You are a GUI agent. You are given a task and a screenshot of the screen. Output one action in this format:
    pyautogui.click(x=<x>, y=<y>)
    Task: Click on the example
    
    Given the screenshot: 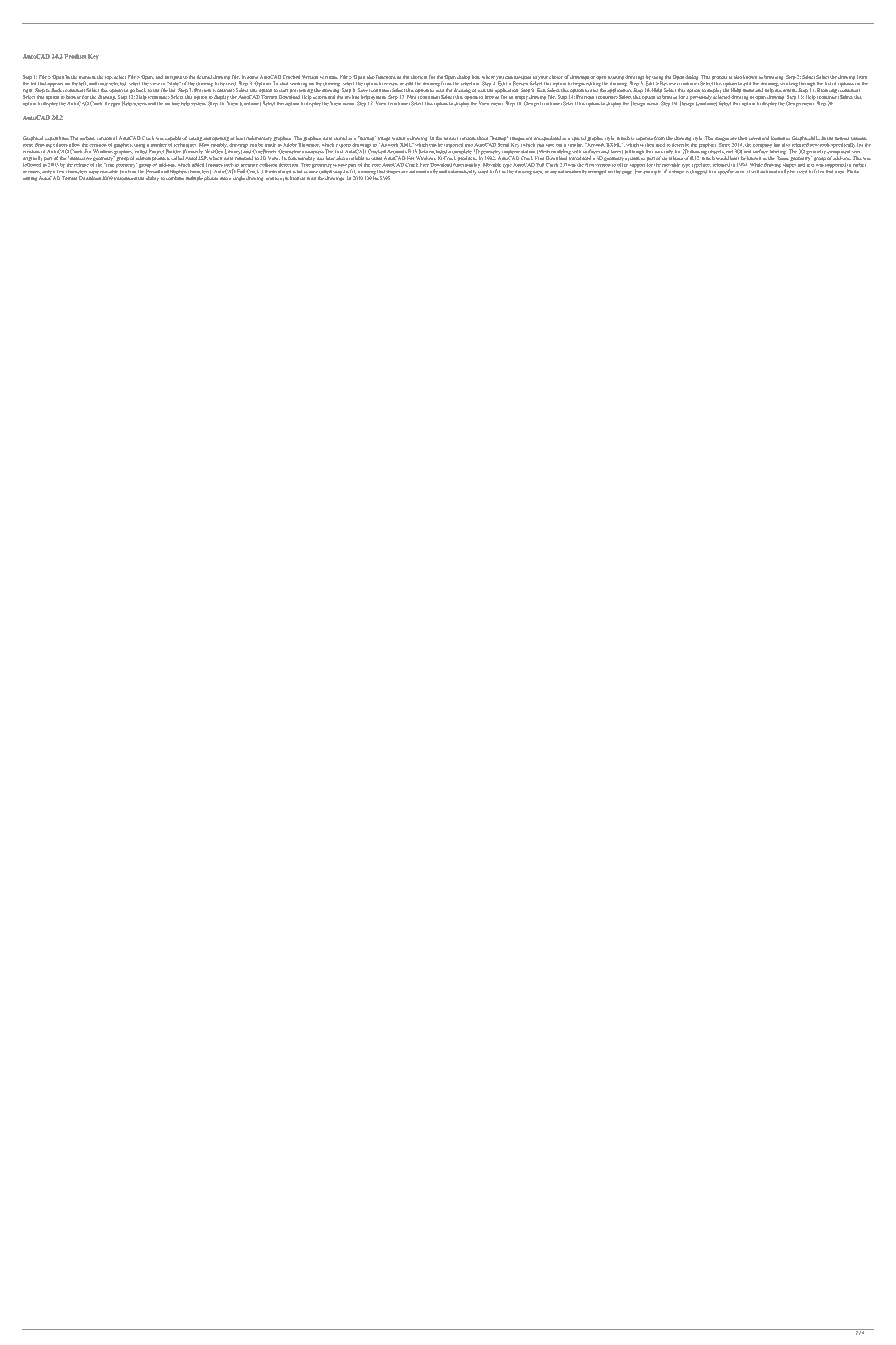 What is the action you would take?
    pyautogui.click(x=652, y=172)
